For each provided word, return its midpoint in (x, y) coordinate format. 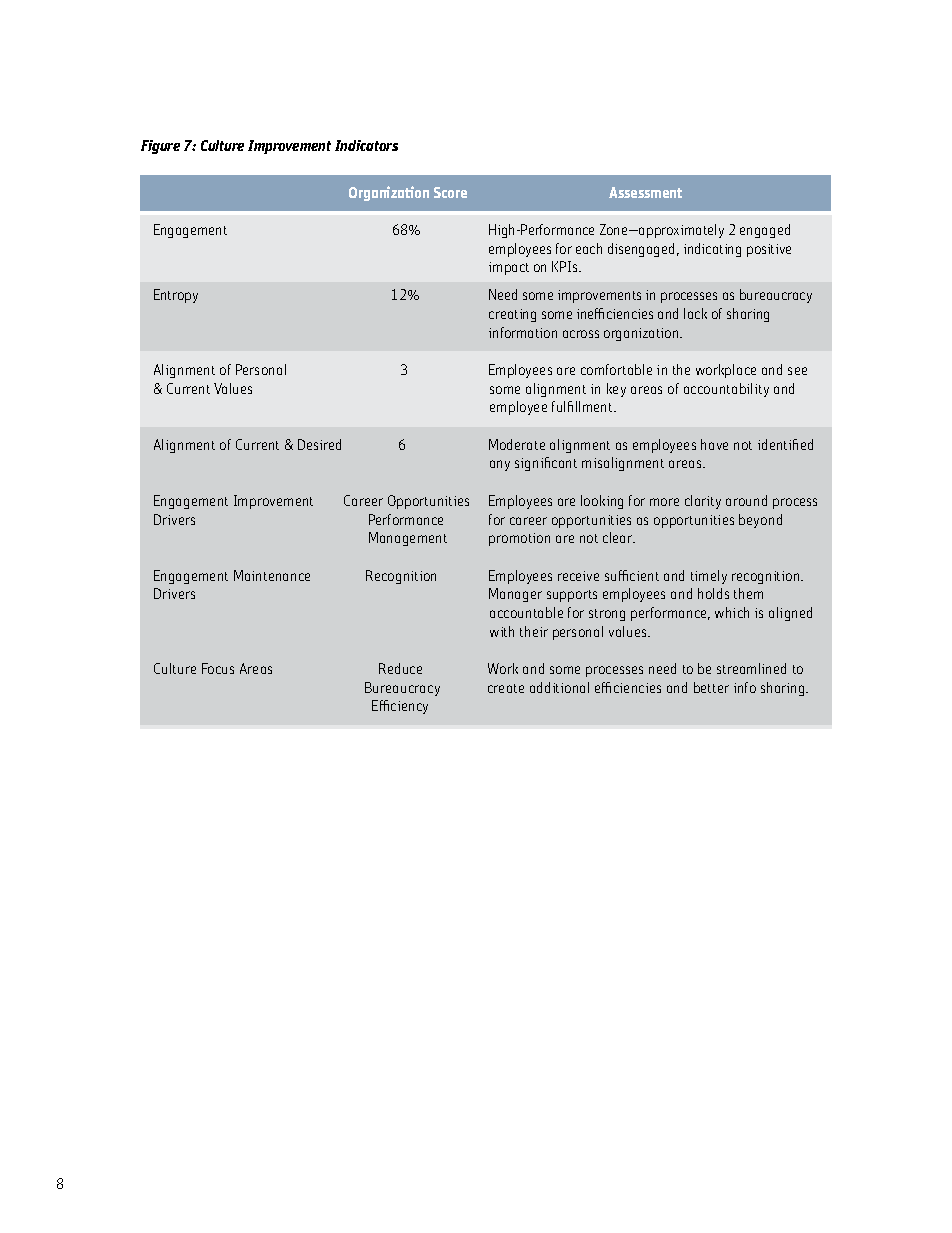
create (506, 688)
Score (450, 192)
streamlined (751, 668)
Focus (218, 668)
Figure (160, 147)
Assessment (645, 192)
